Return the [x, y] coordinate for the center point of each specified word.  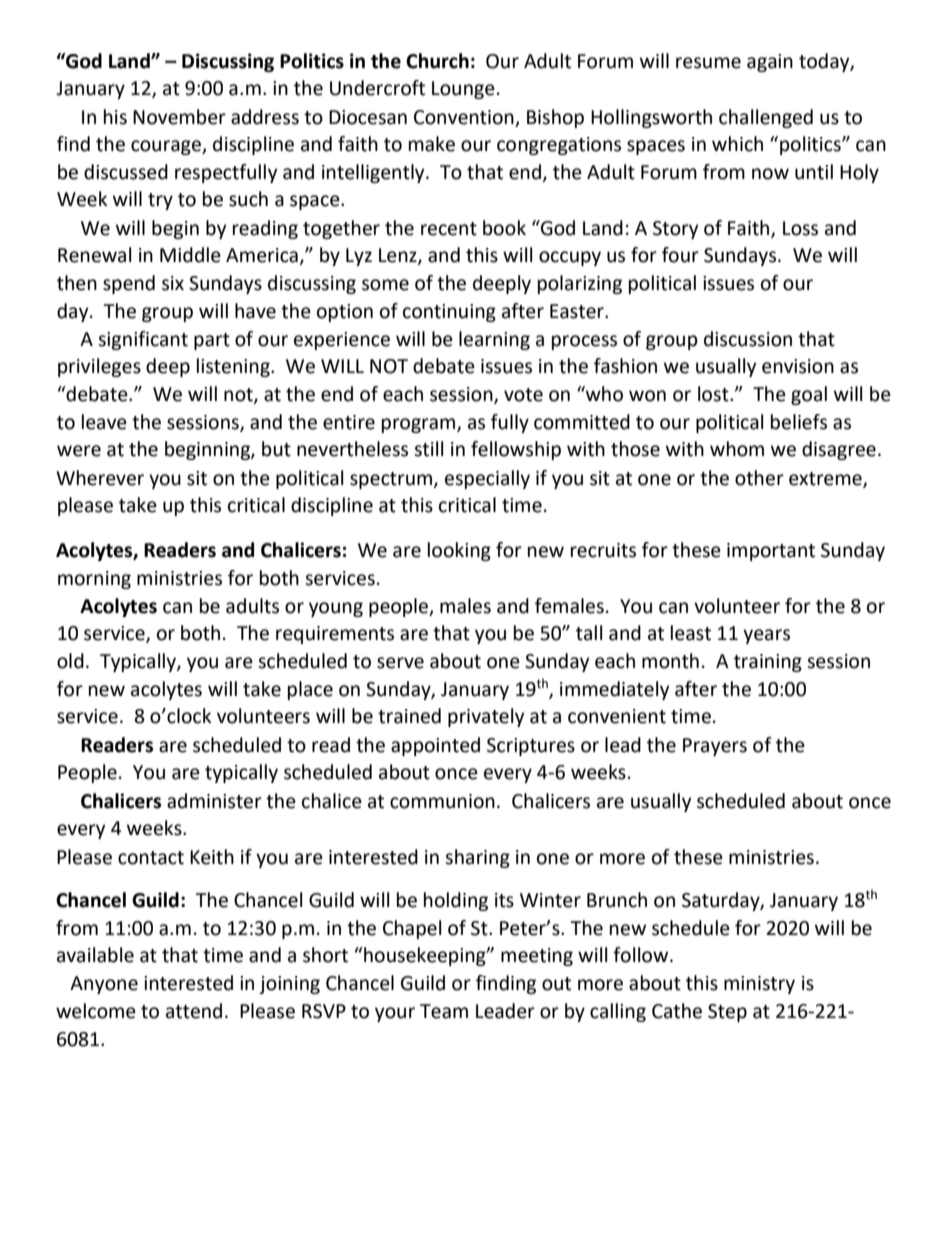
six [173, 283]
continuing [449, 313]
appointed [435, 746]
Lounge [463, 90]
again [770, 63]
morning [94, 580]
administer [214, 801]
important [771, 552]
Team [444, 1011]
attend [194, 1011]
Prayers [715, 747]
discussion [748, 339]
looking [459, 551]
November [179, 117]
